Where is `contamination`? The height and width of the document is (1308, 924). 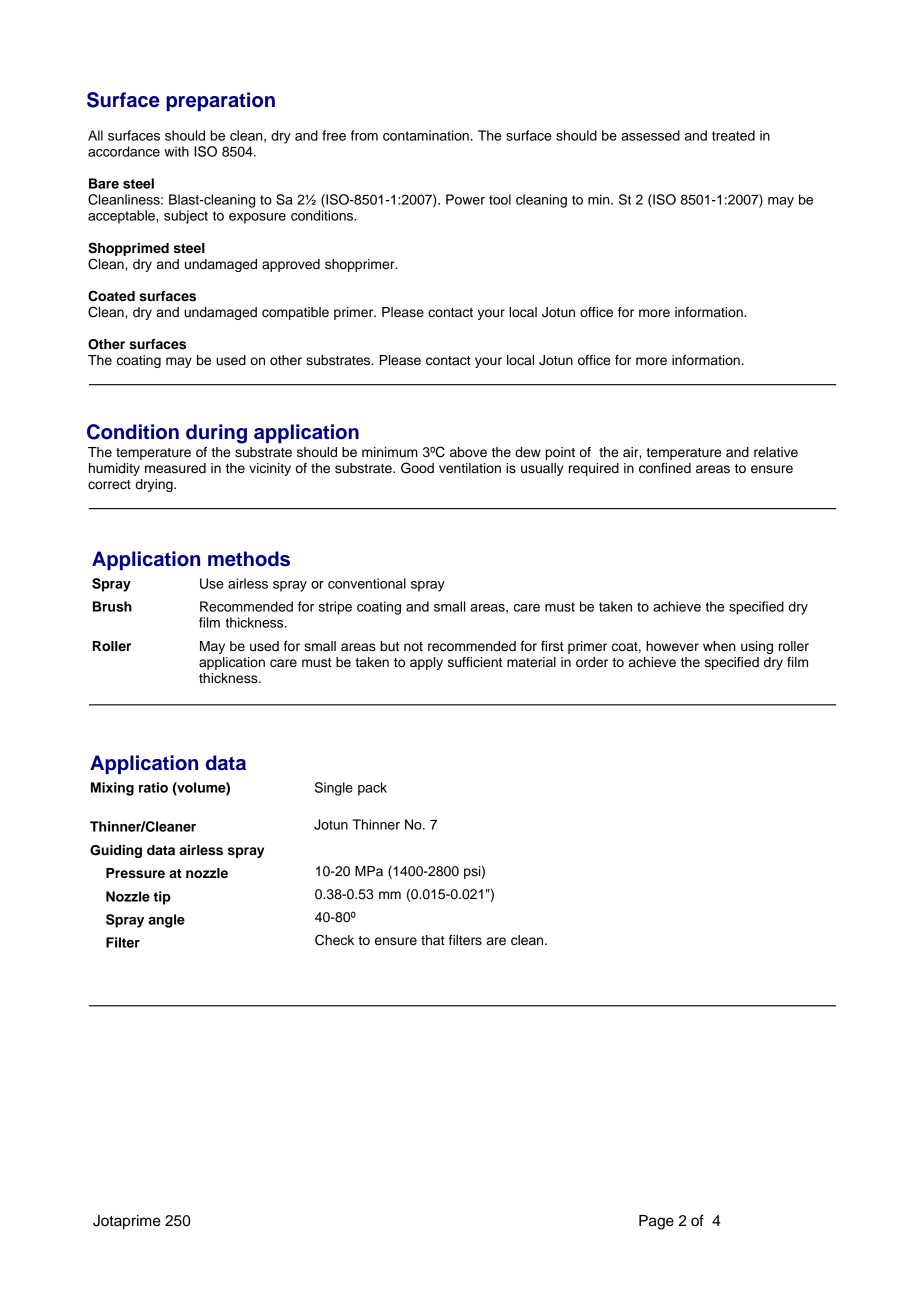 contamination is located at coordinates (426, 135).
